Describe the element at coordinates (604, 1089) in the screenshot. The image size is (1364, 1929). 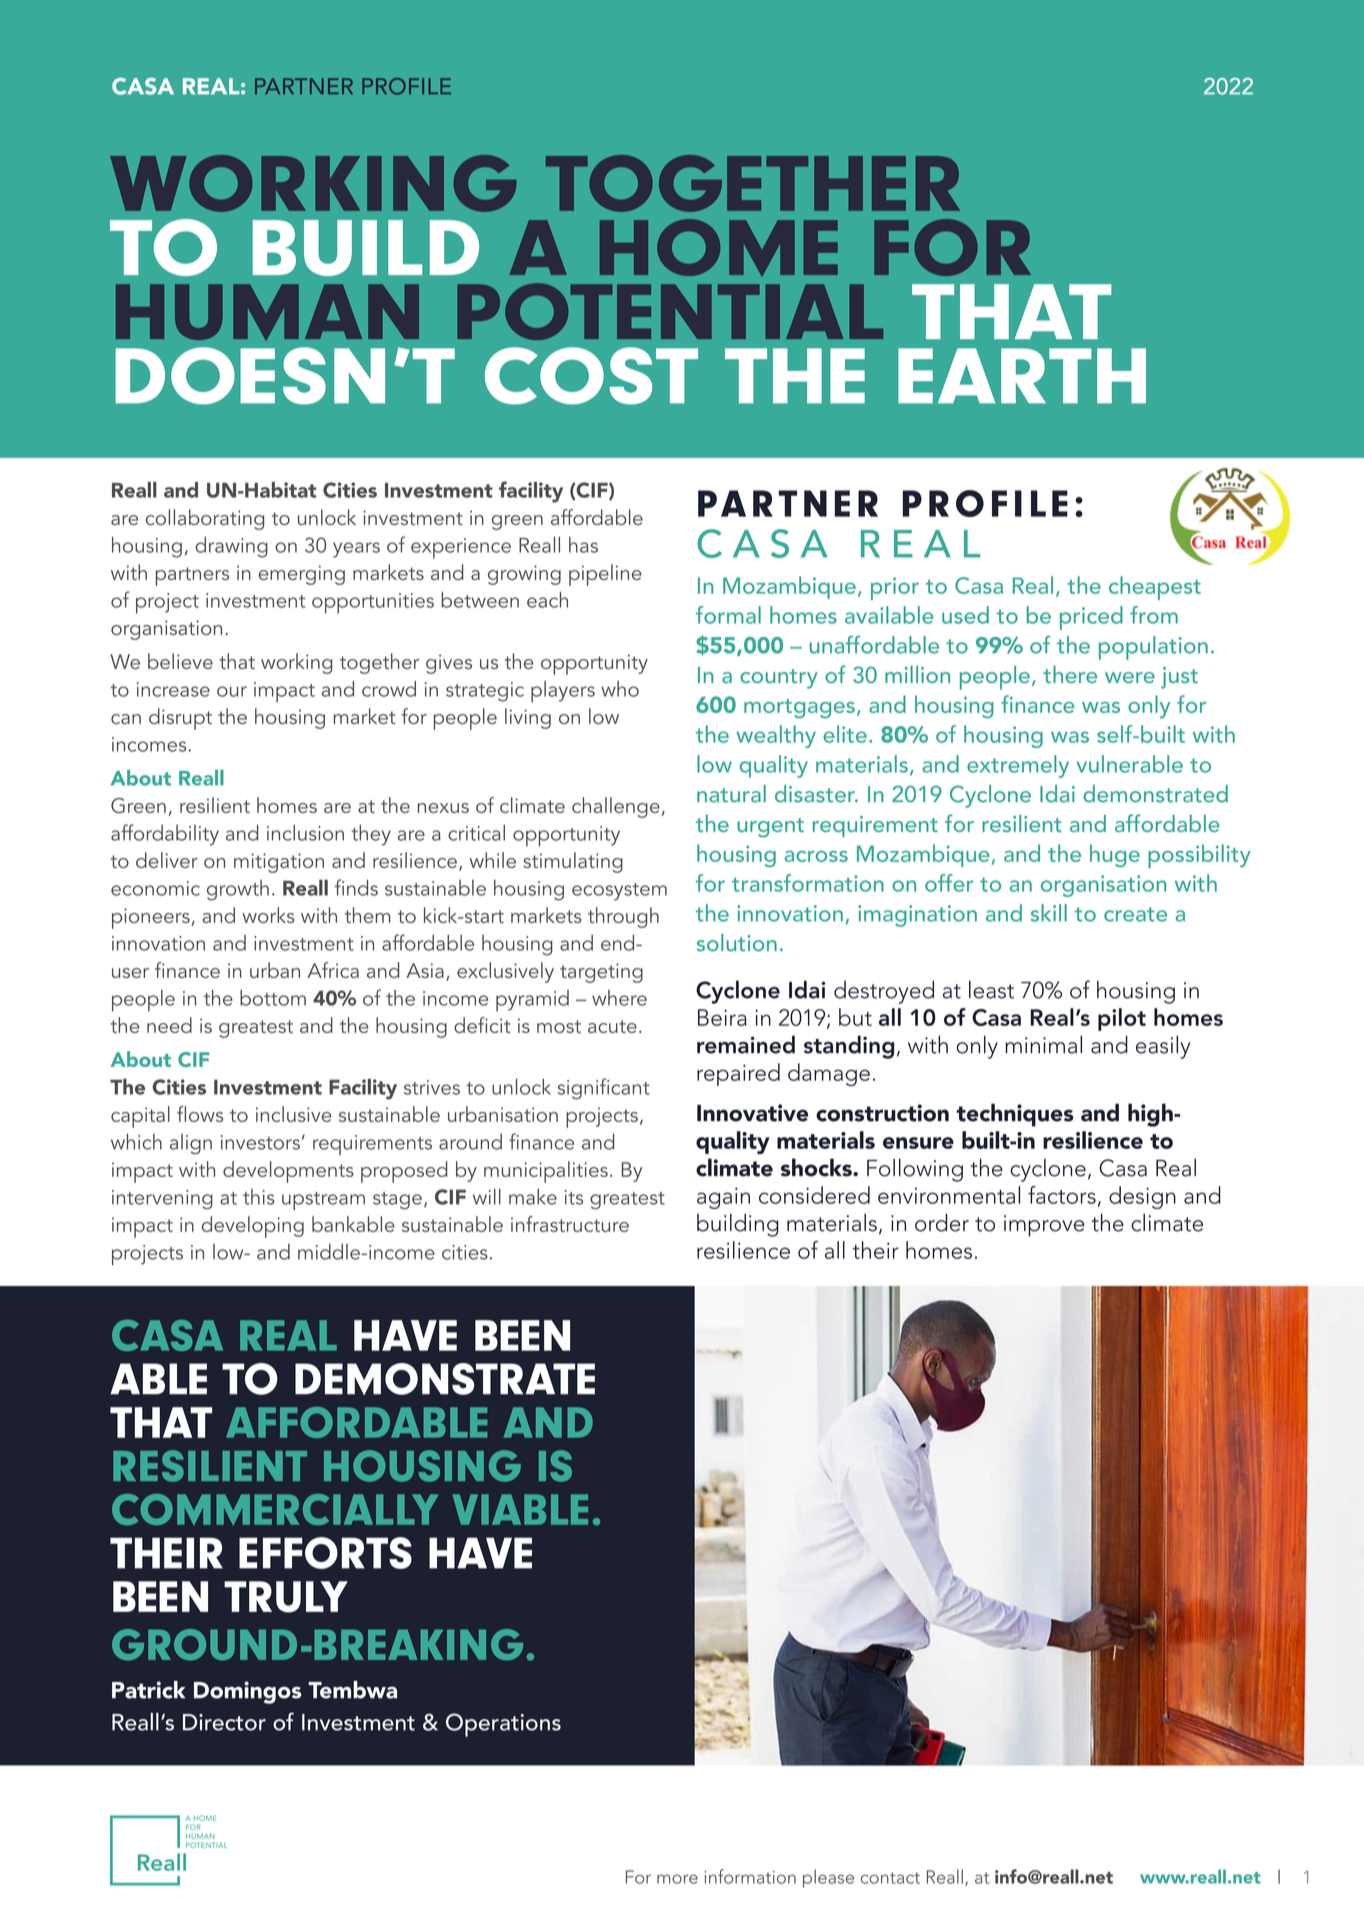
I see `significant` at that location.
